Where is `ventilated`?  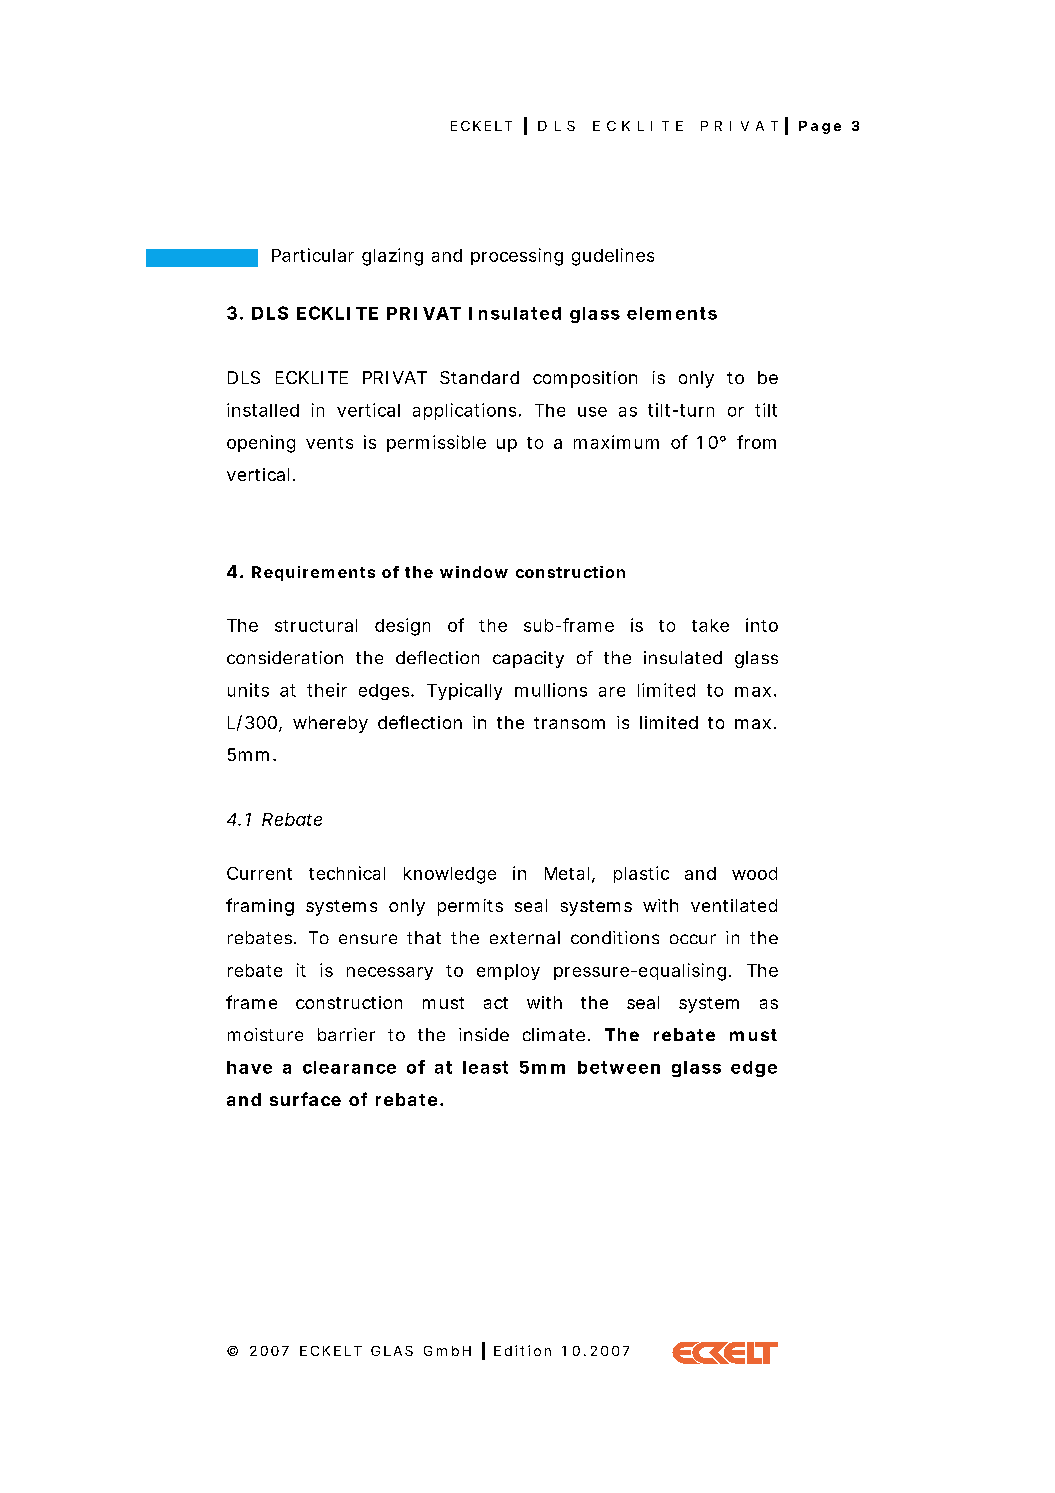
ventilated is located at coordinates (734, 905).
